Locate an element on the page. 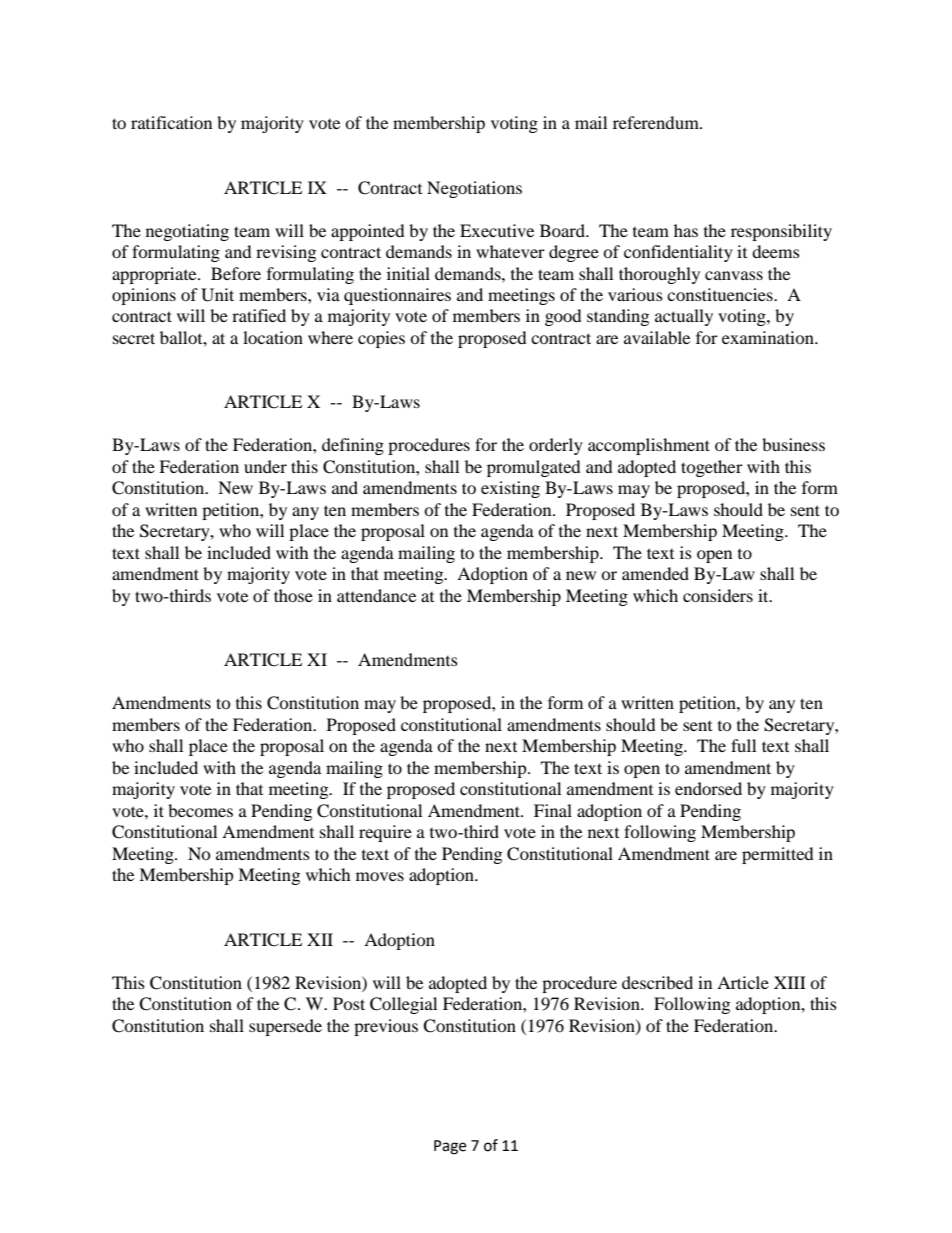 This image has height=1233, width=952. considers is located at coordinates (718, 595).
